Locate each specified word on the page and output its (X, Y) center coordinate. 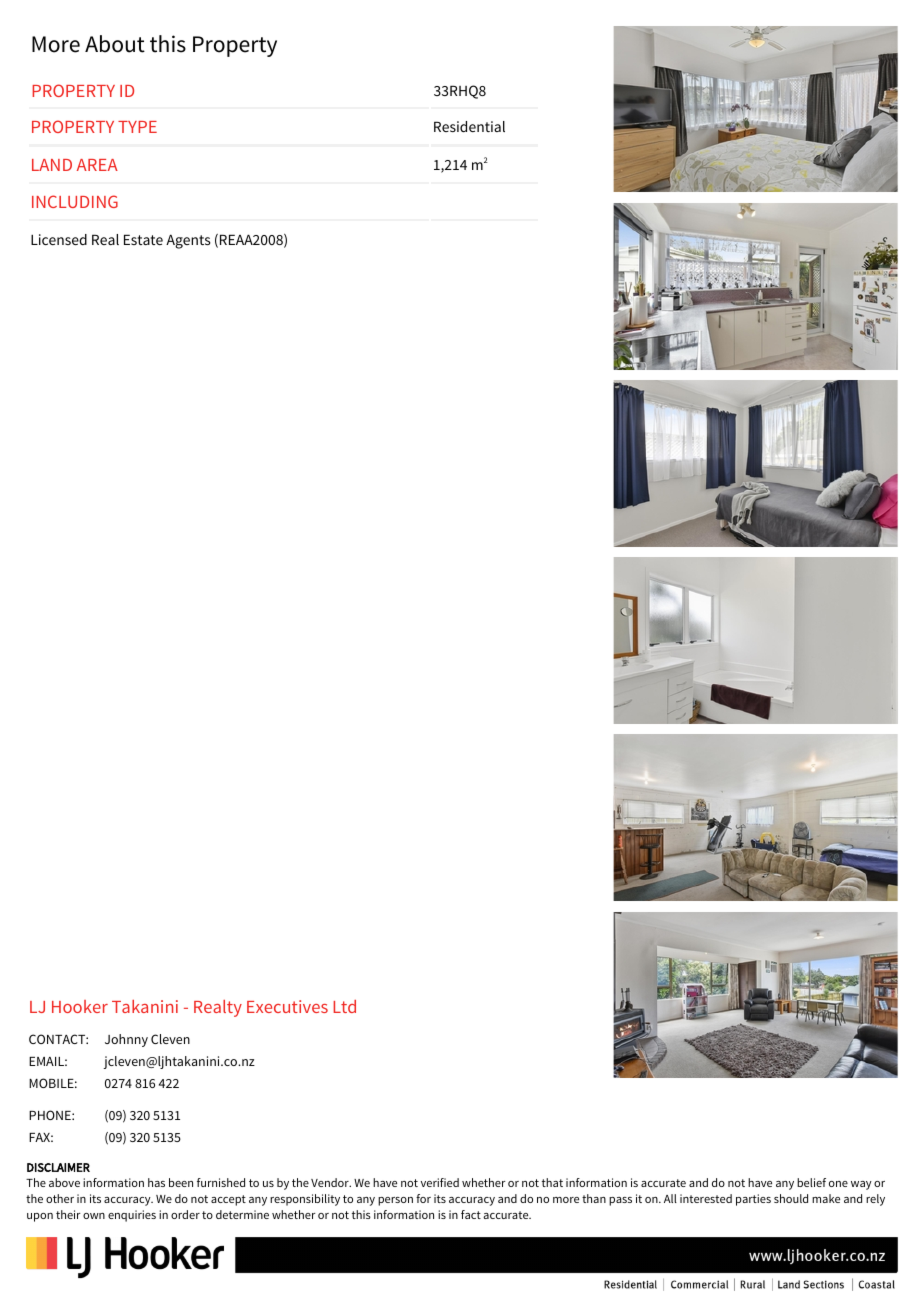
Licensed (59, 239)
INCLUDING (75, 201)
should (791, 1198)
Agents (188, 241)
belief (811, 1182)
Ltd (344, 1006)
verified (440, 1182)
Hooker (80, 1006)
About (115, 44)
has (156, 1182)
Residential (469, 126)
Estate (143, 239)
